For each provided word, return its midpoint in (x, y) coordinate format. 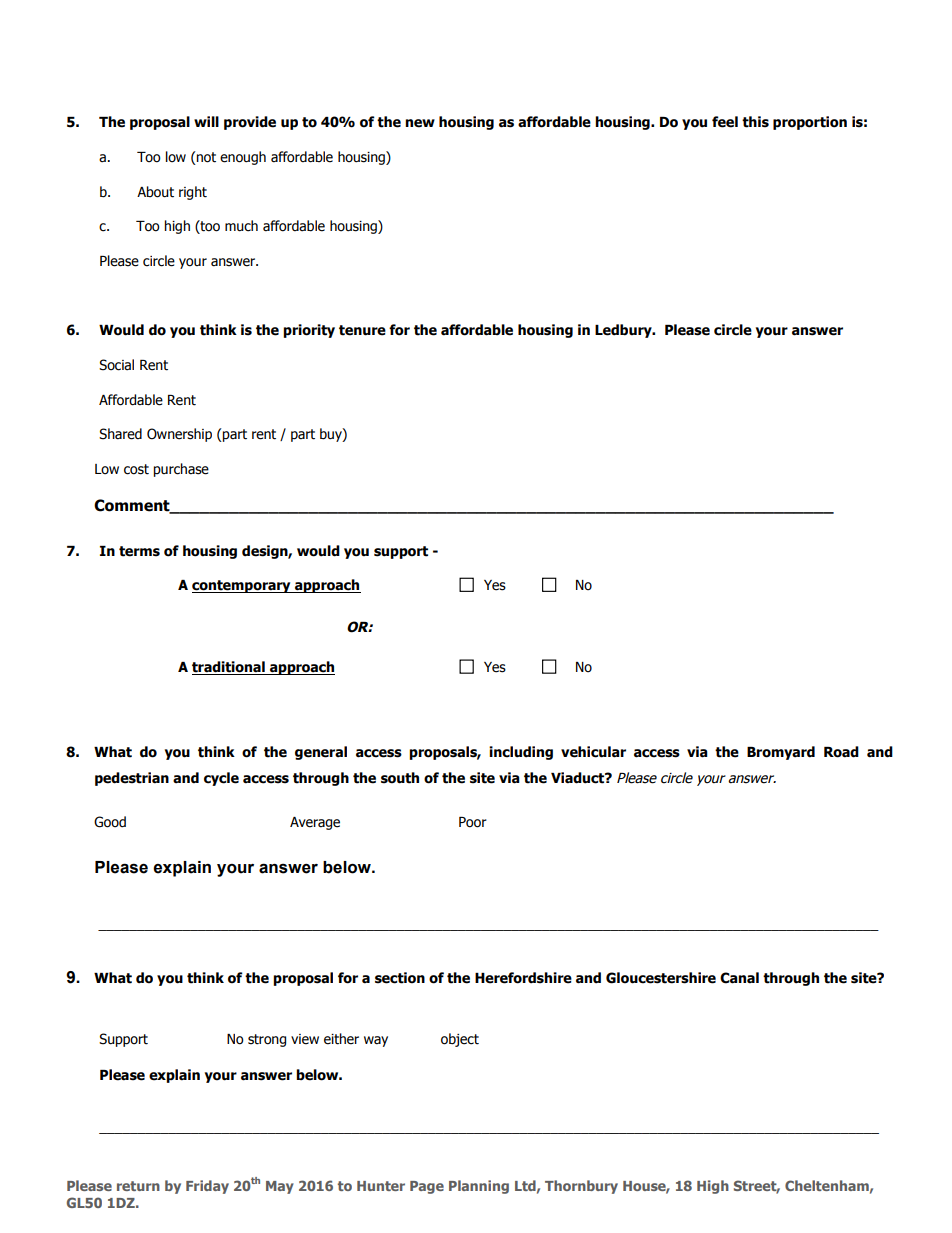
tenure (362, 330)
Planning (479, 1187)
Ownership (179, 435)
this (755, 122)
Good (110, 822)
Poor (473, 822)
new (420, 123)
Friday (207, 1187)
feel (725, 122)
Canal (739, 978)
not (205, 158)
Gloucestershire (661, 978)
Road (841, 752)
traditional (229, 668)
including (521, 753)
